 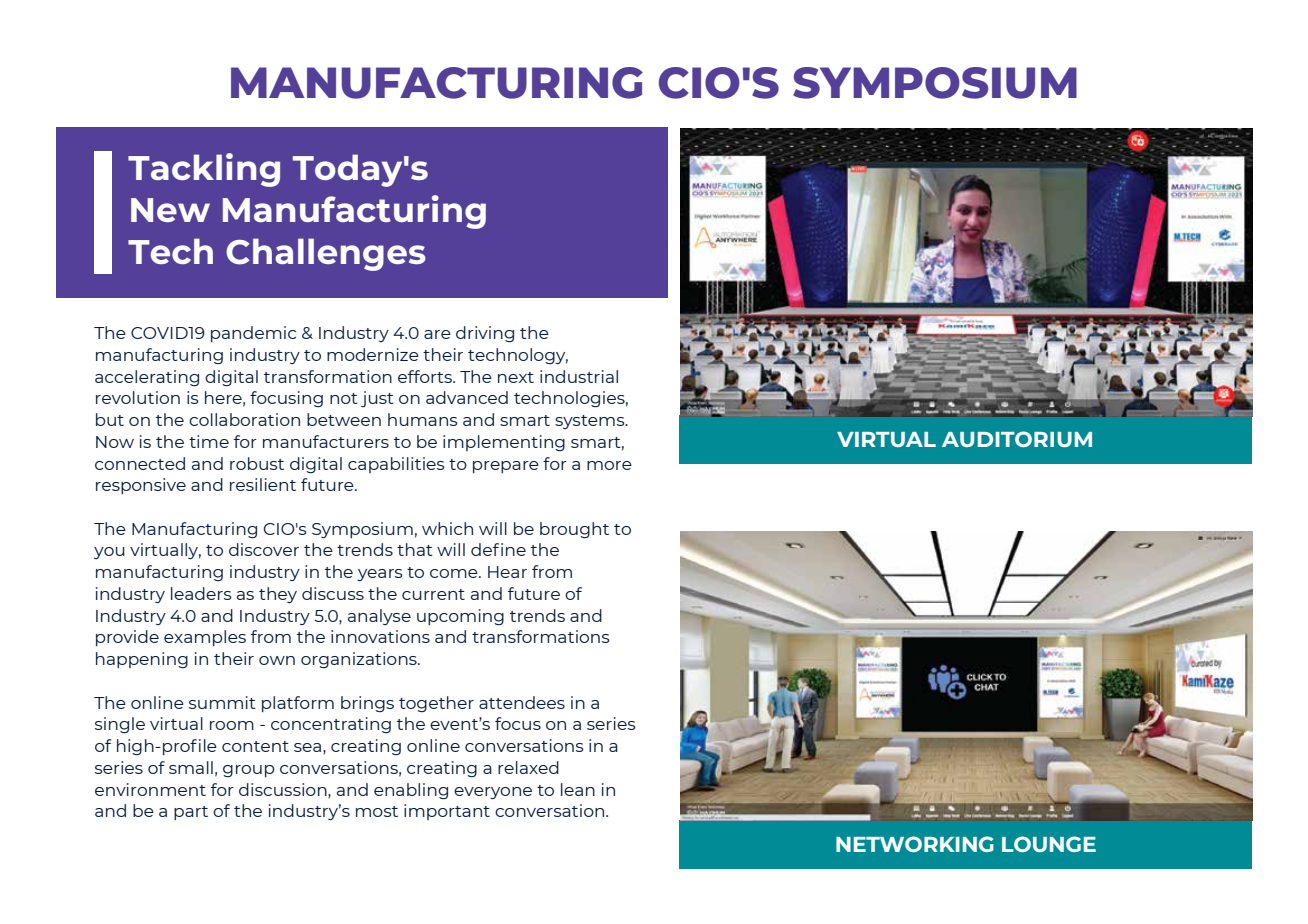 What do you see at coordinates (578, 789) in the screenshot?
I see `lean` at bounding box center [578, 789].
